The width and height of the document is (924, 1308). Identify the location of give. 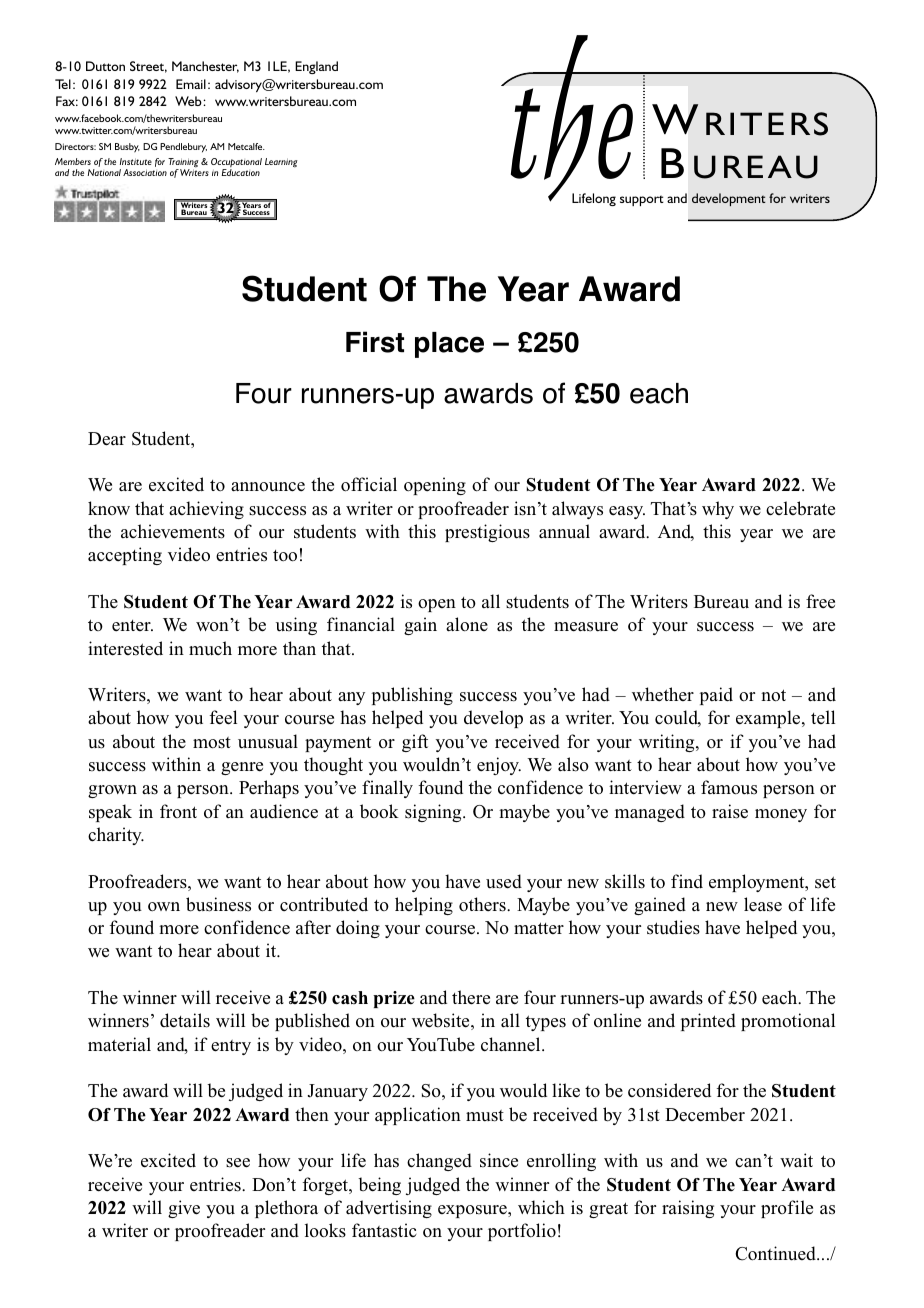
(184, 1209).
